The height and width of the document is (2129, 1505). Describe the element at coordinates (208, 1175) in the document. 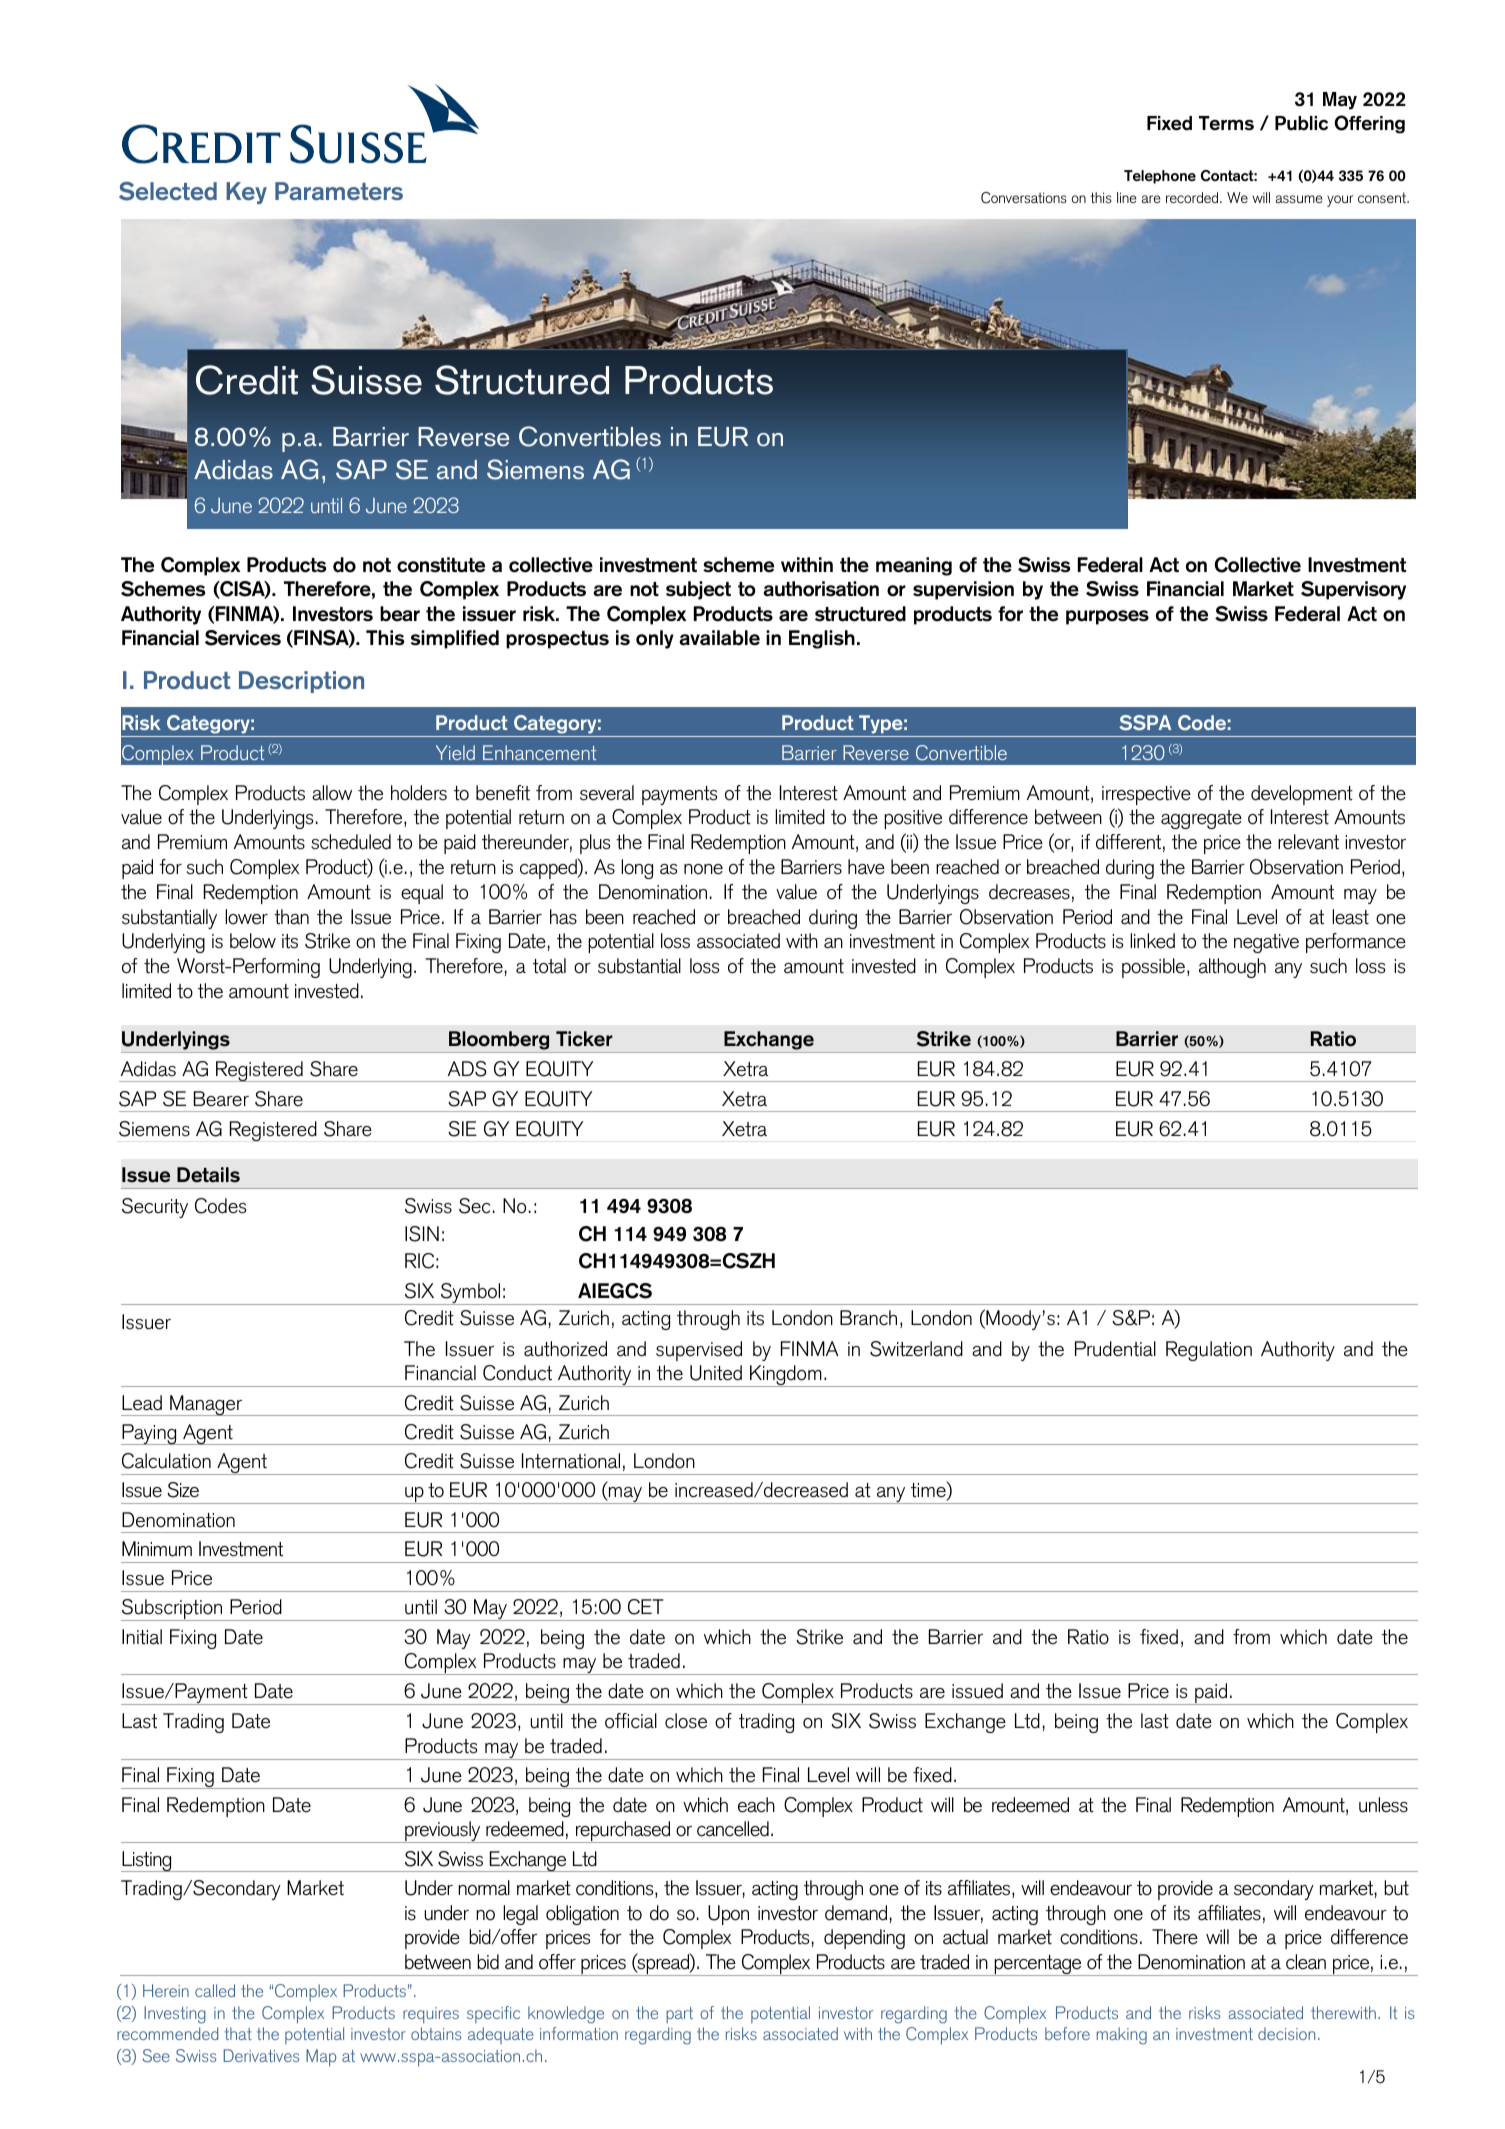

I see `Details` at that location.
